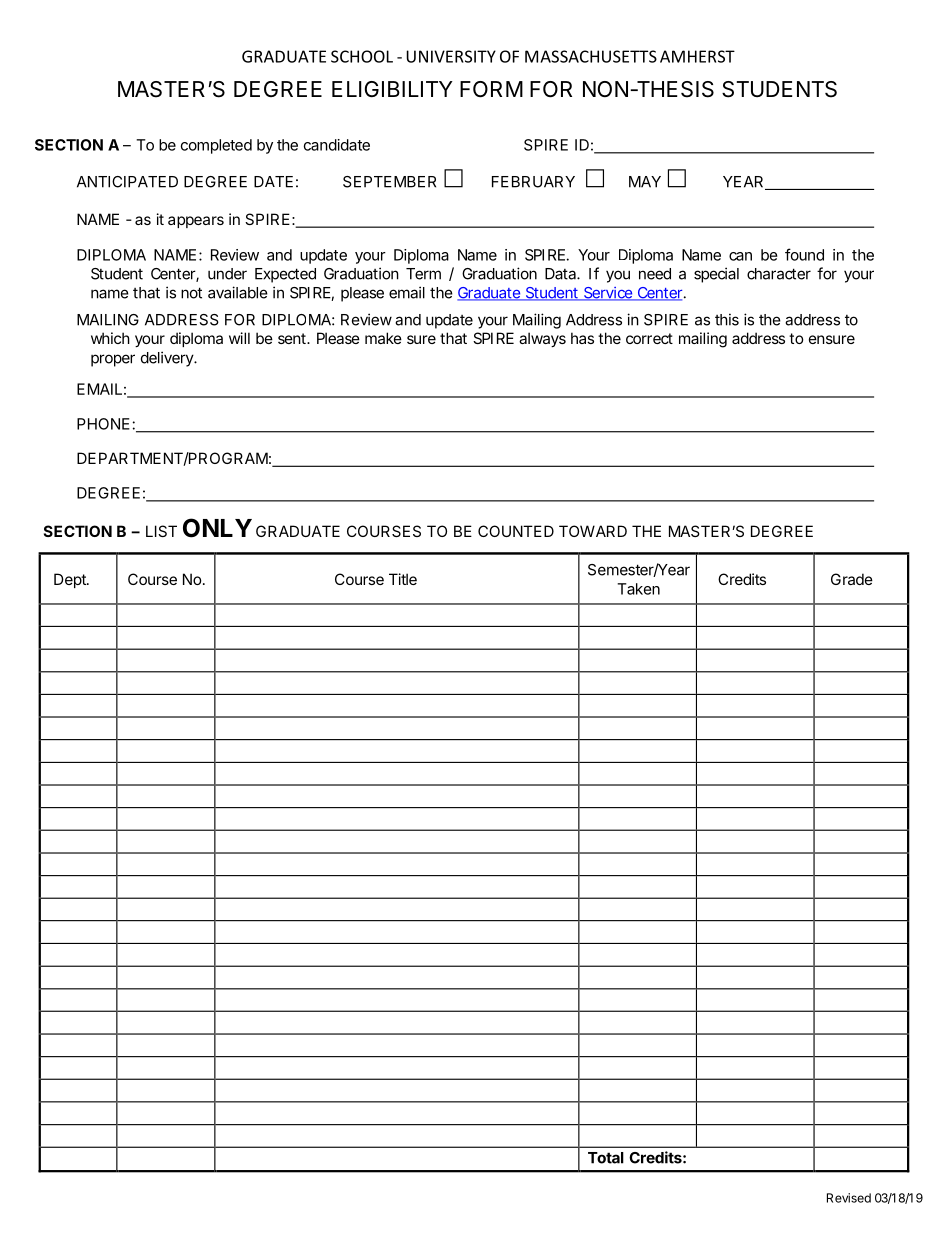 The image size is (952, 1233). Describe the element at coordinates (167, 359) in the screenshot. I see `delivery` at that location.
